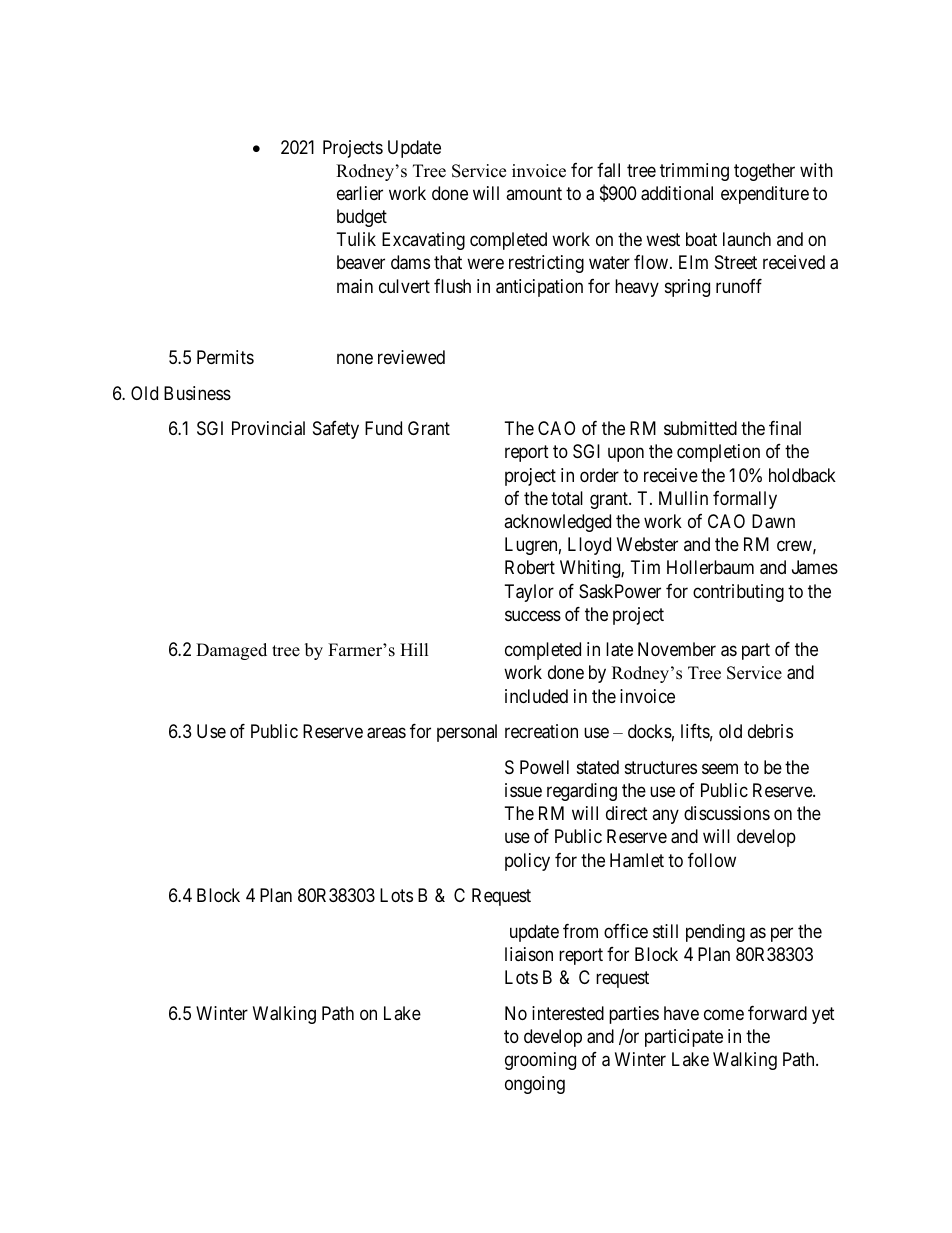 Image resolution: width=952 pixels, height=1233 pixels. Describe the element at coordinates (523, 790) in the screenshot. I see `issue` at that location.
